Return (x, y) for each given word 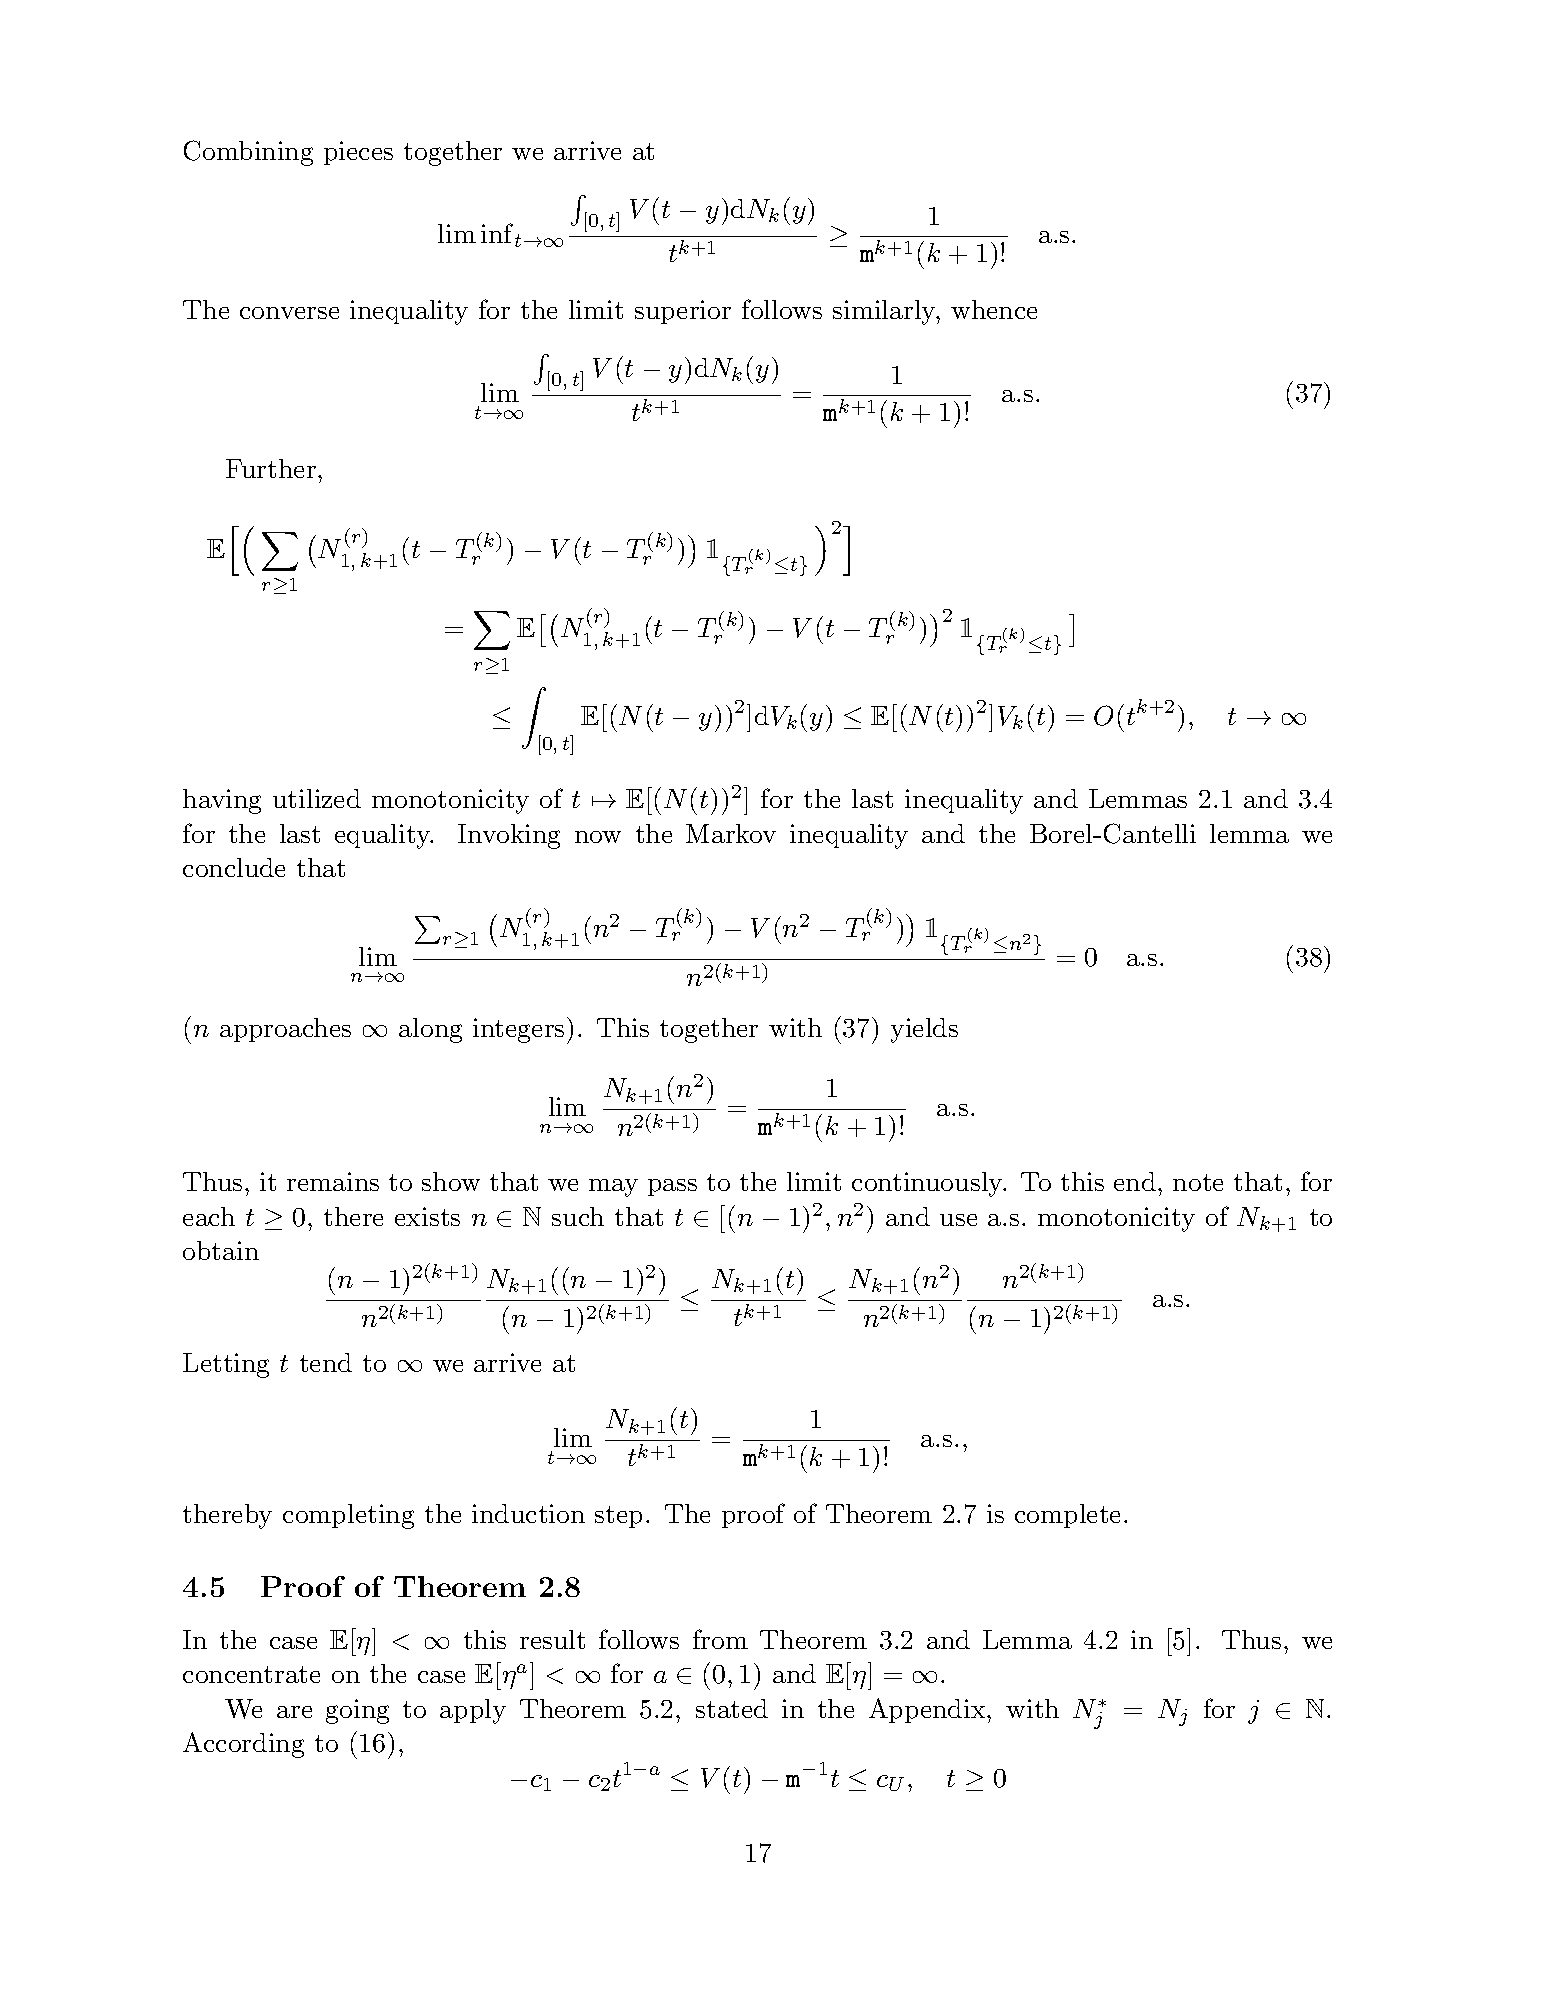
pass (672, 1187)
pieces (358, 153)
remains (333, 1181)
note (1198, 1182)
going (357, 1711)
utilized (317, 798)
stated (732, 1708)
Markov (731, 833)
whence (994, 309)
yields (924, 1030)
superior (683, 312)
